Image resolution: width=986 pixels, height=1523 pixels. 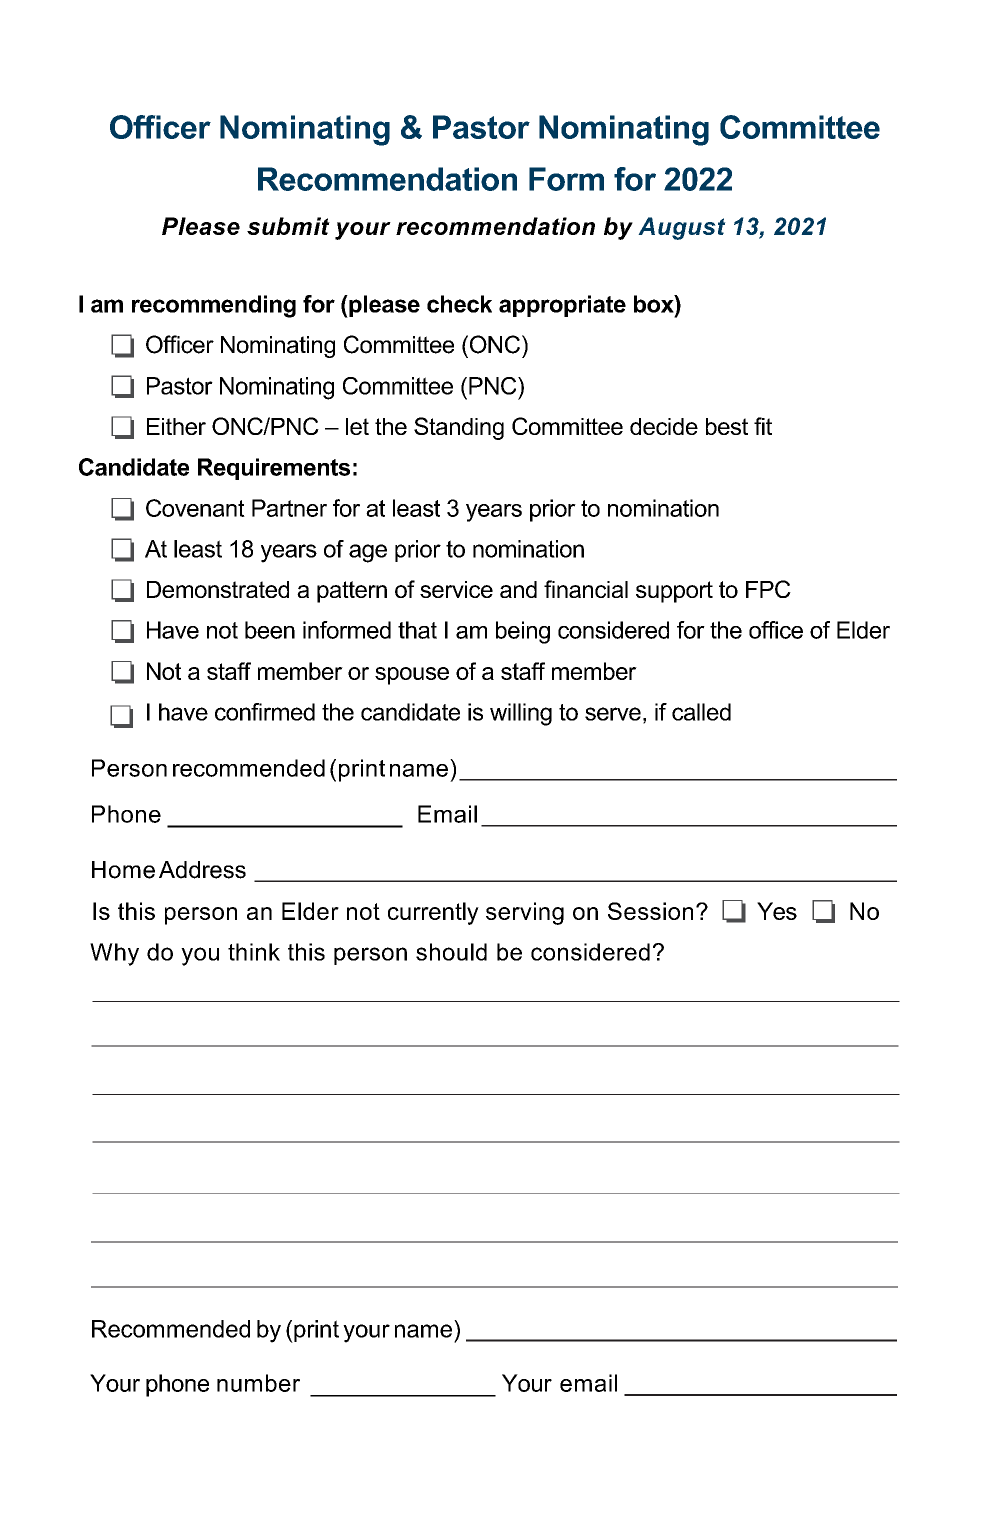 What do you see at coordinates (254, 952) in the screenshot?
I see `think` at bounding box center [254, 952].
